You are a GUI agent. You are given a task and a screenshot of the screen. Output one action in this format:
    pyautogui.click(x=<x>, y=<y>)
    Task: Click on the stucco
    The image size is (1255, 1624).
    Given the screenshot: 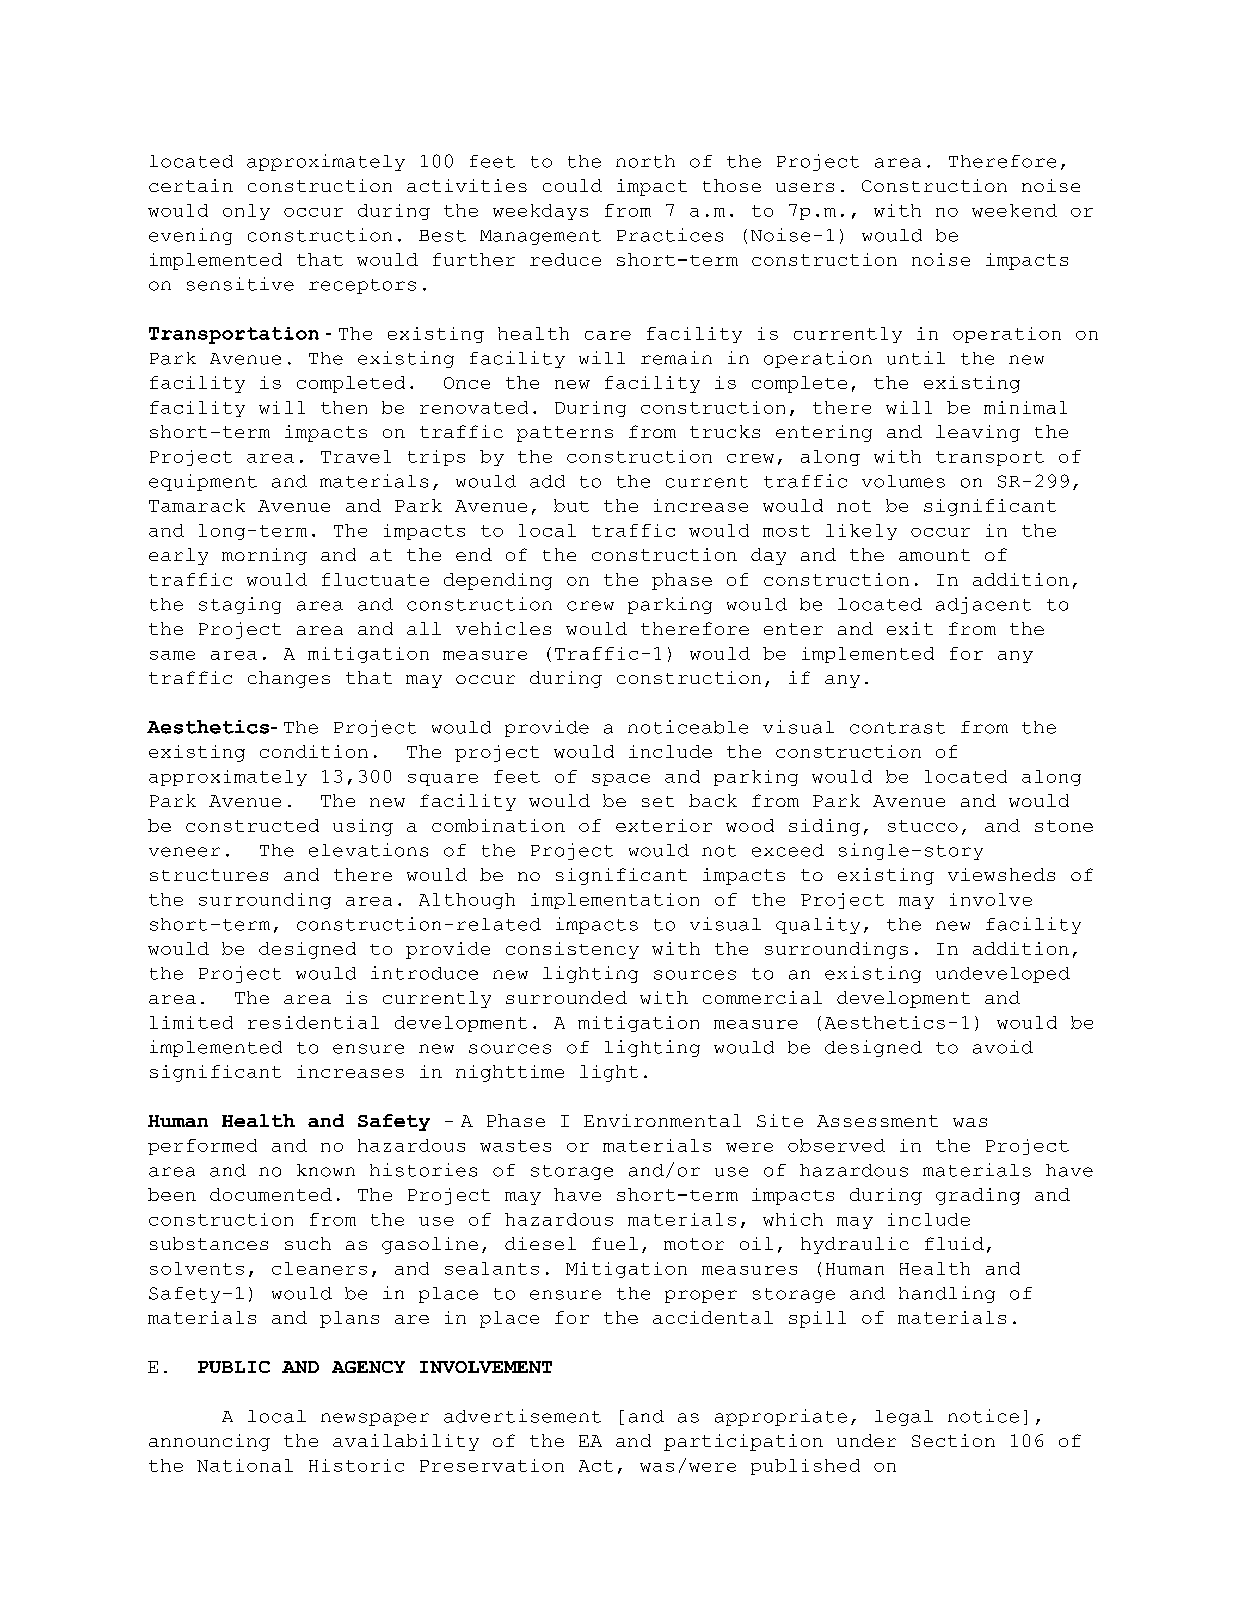 What is the action you would take?
    pyautogui.click(x=923, y=826)
